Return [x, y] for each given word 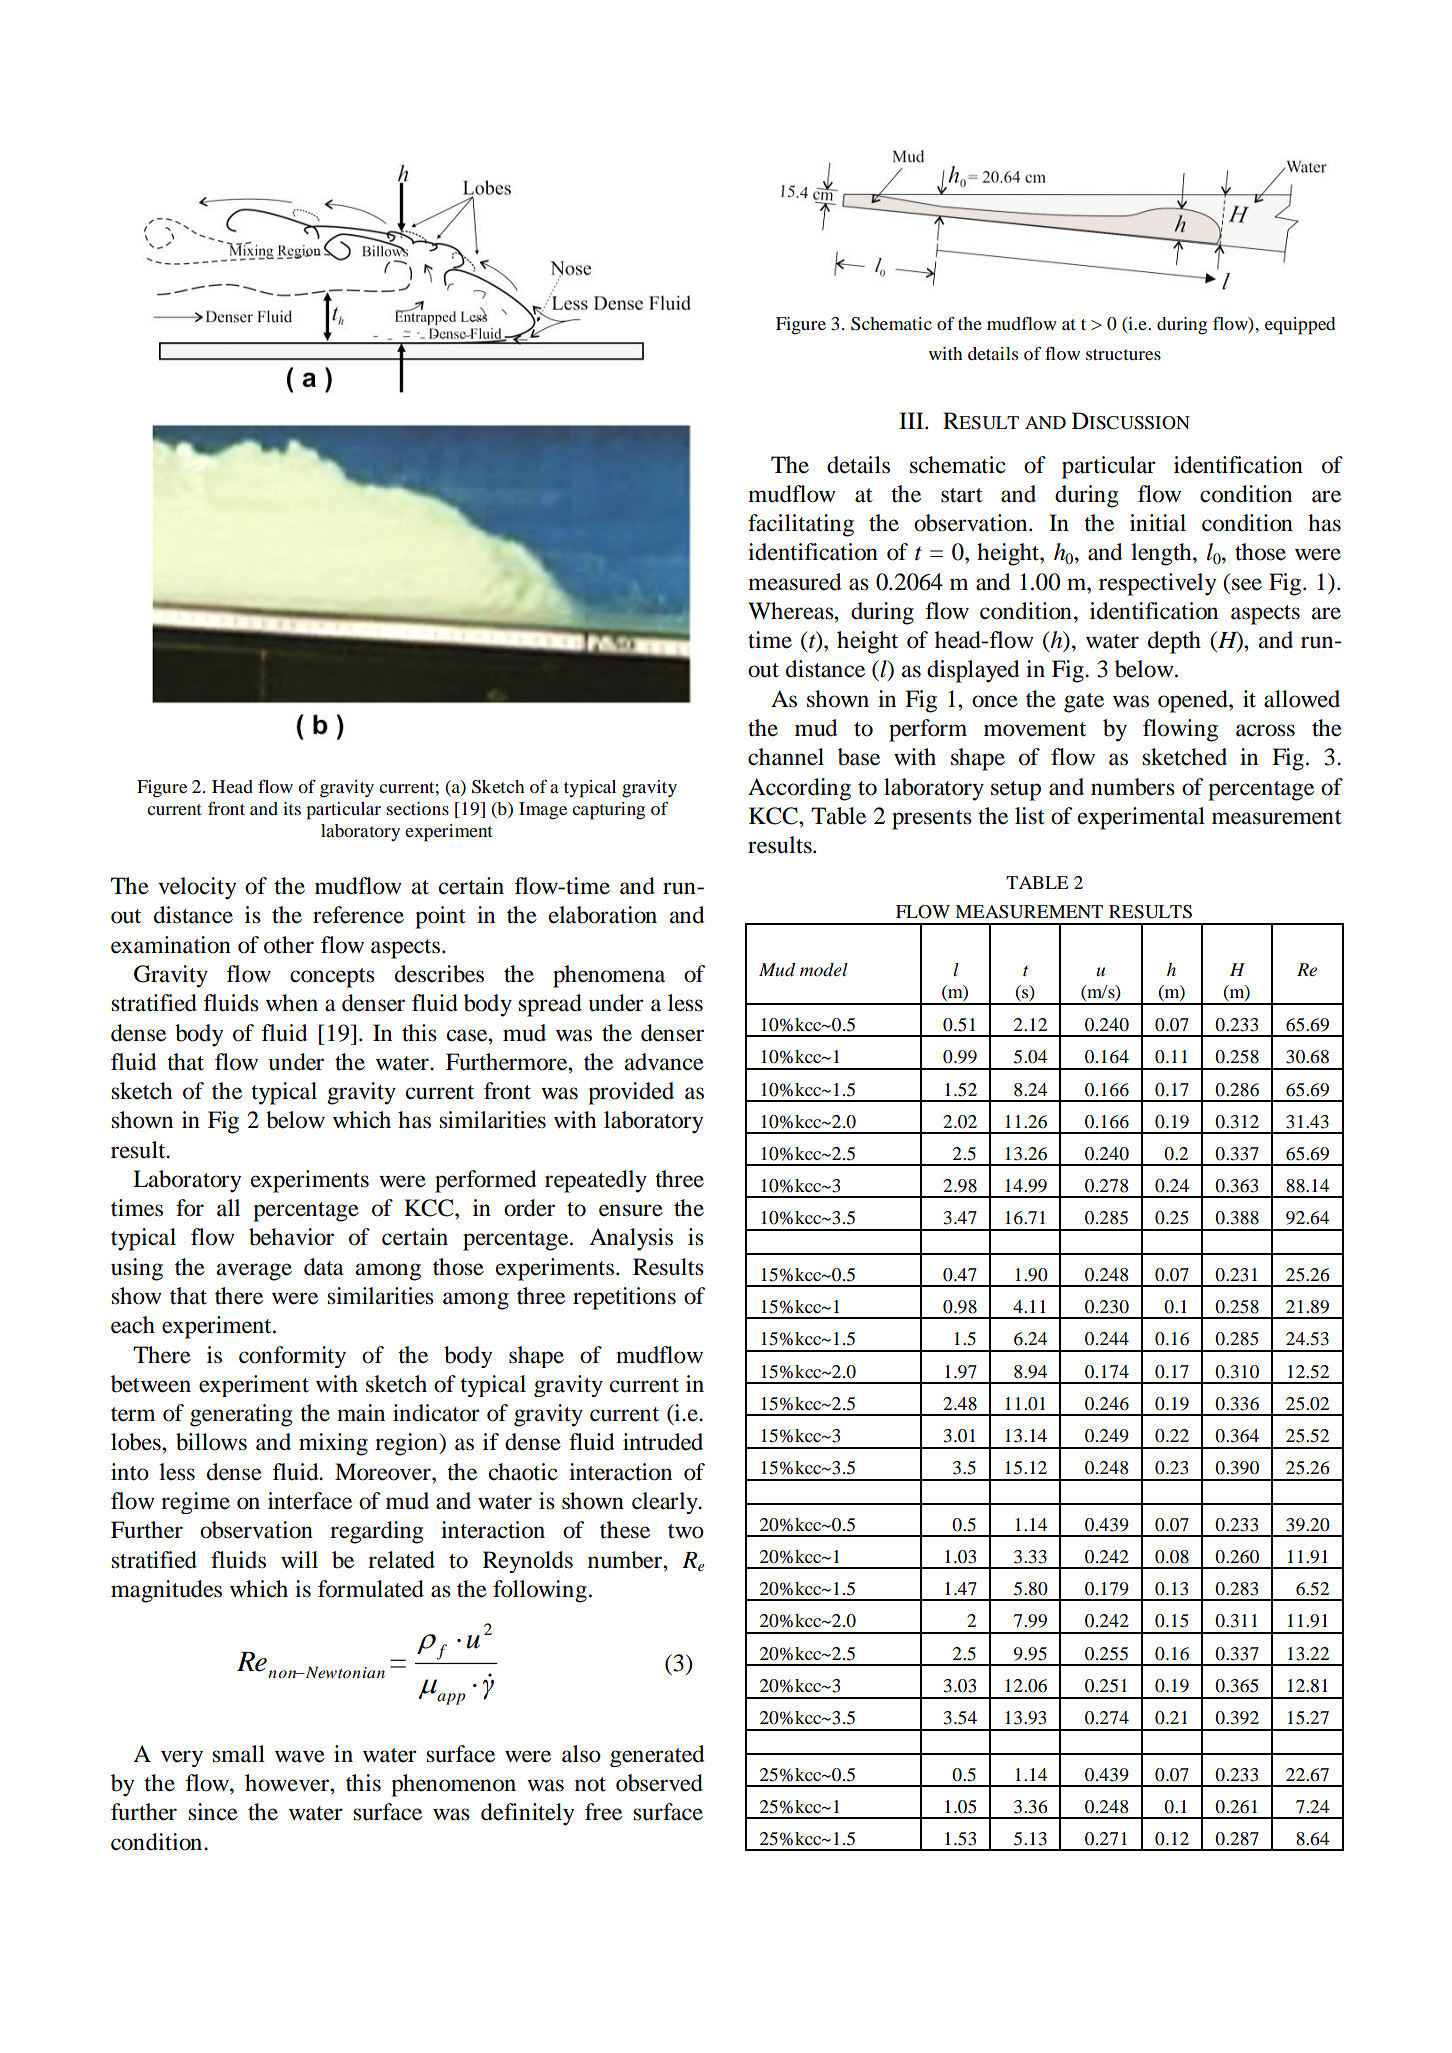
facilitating [801, 525]
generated [657, 1756]
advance [664, 1062]
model [824, 970]
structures [1123, 354]
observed [659, 1783]
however [288, 1783]
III [912, 420]
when [292, 1003]
